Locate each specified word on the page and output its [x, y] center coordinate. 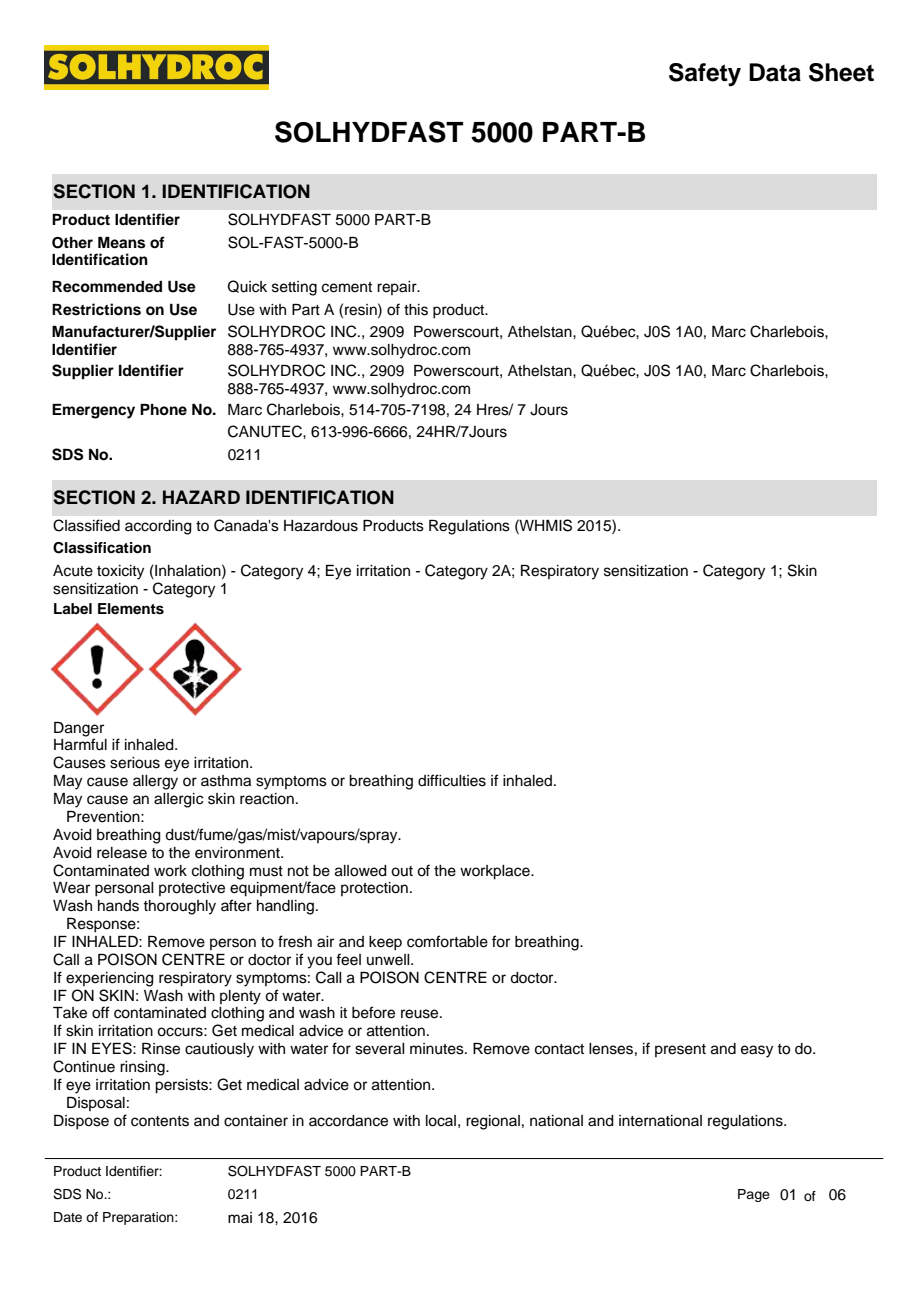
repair [398, 288]
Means [121, 243]
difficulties [452, 780]
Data [775, 72]
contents [160, 1121]
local [441, 1121]
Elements [131, 609]
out [402, 871]
